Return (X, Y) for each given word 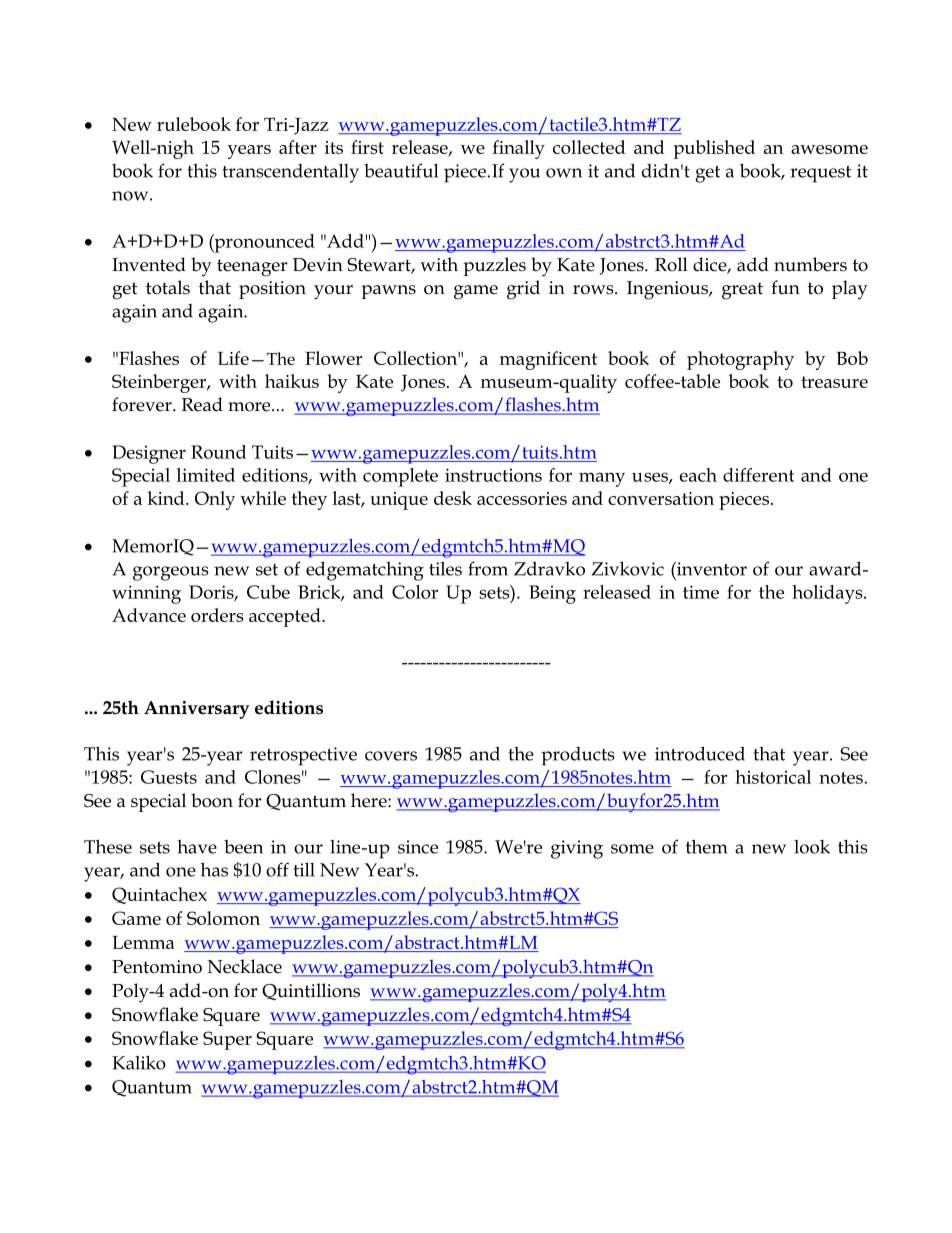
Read (202, 404)
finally (519, 149)
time (701, 592)
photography (740, 360)
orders (217, 615)
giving (577, 849)
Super (227, 1040)
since (418, 847)
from (488, 568)
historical (773, 777)
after (298, 147)
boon (212, 800)
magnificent (548, 360)
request (820, 174)
